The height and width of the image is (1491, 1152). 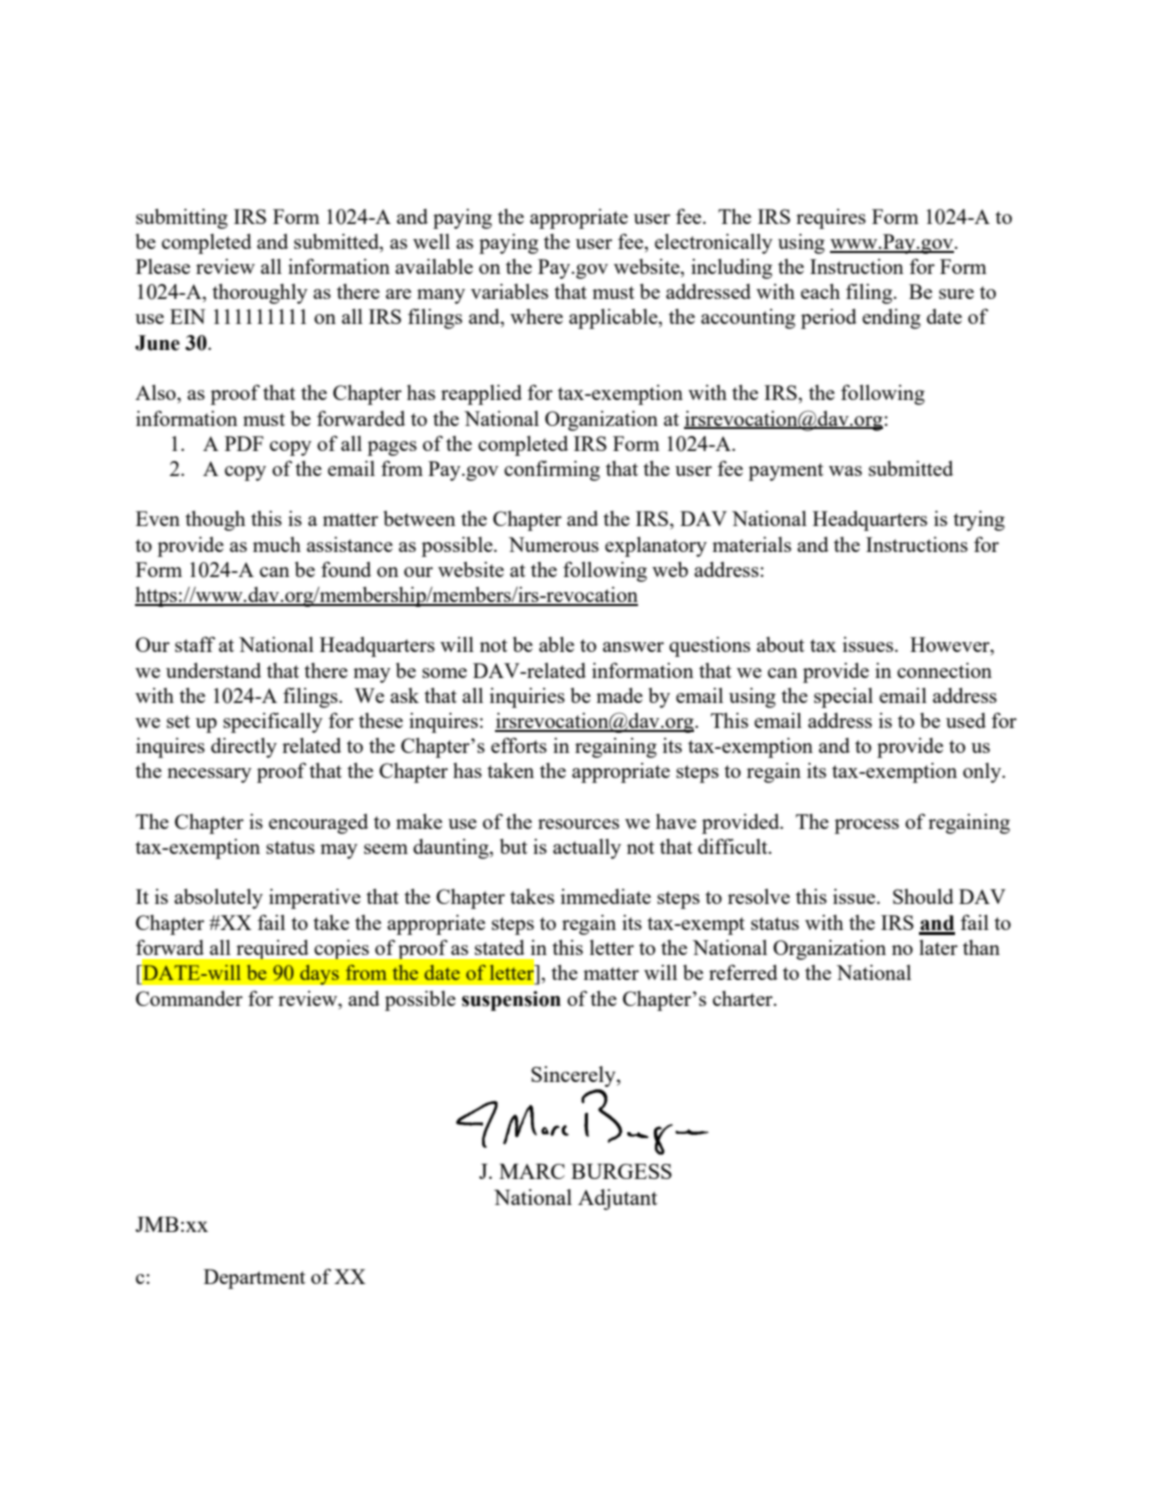 What do you see at coordinates (843, 698) in the image?
I see `special` at bounding box center [843, 698].
